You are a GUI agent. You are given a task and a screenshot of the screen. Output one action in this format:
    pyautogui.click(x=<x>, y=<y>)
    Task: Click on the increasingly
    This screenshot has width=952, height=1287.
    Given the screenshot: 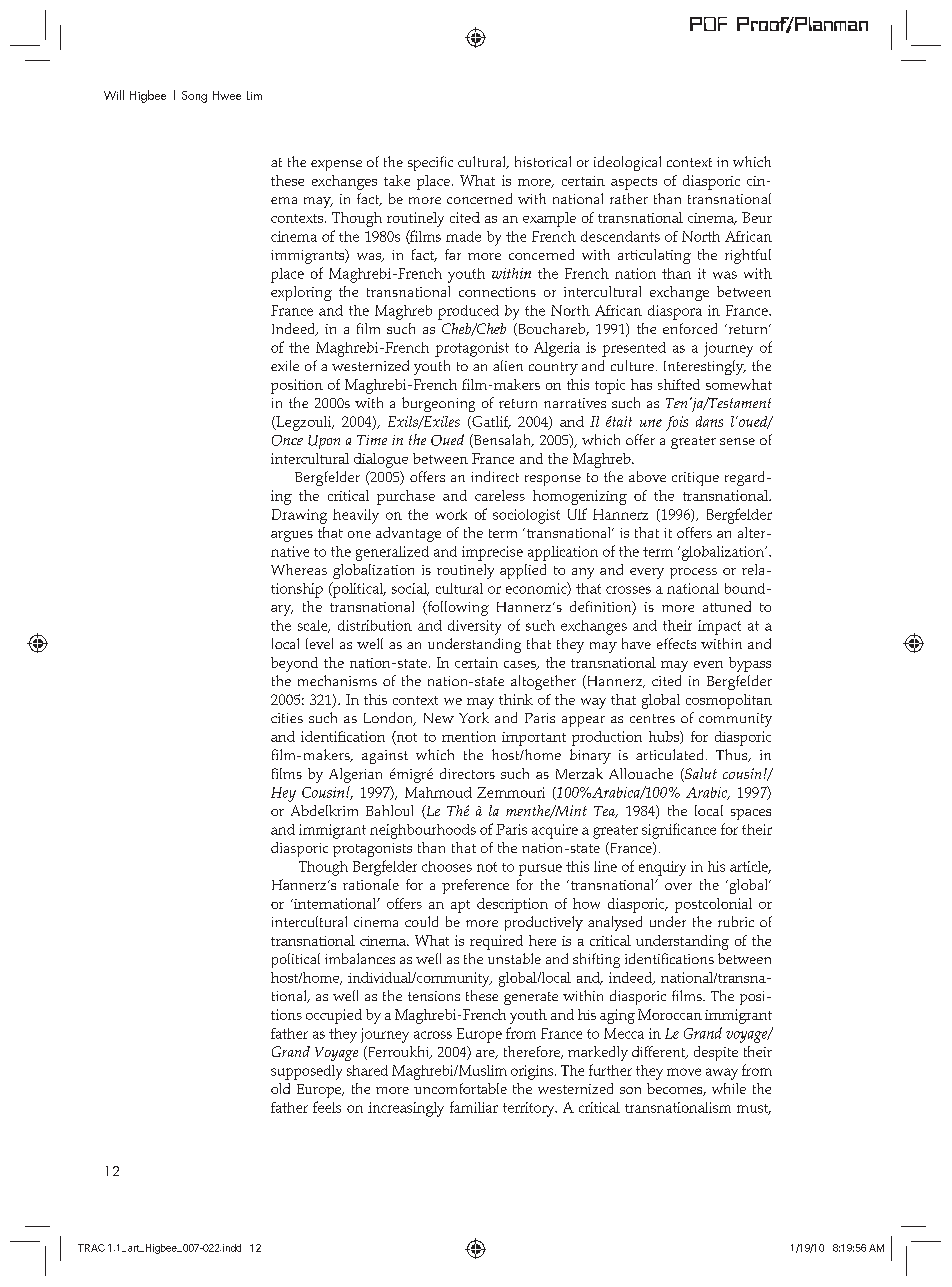 What is the action you would take?
    pyautogui.click(x=406, y=1109)
